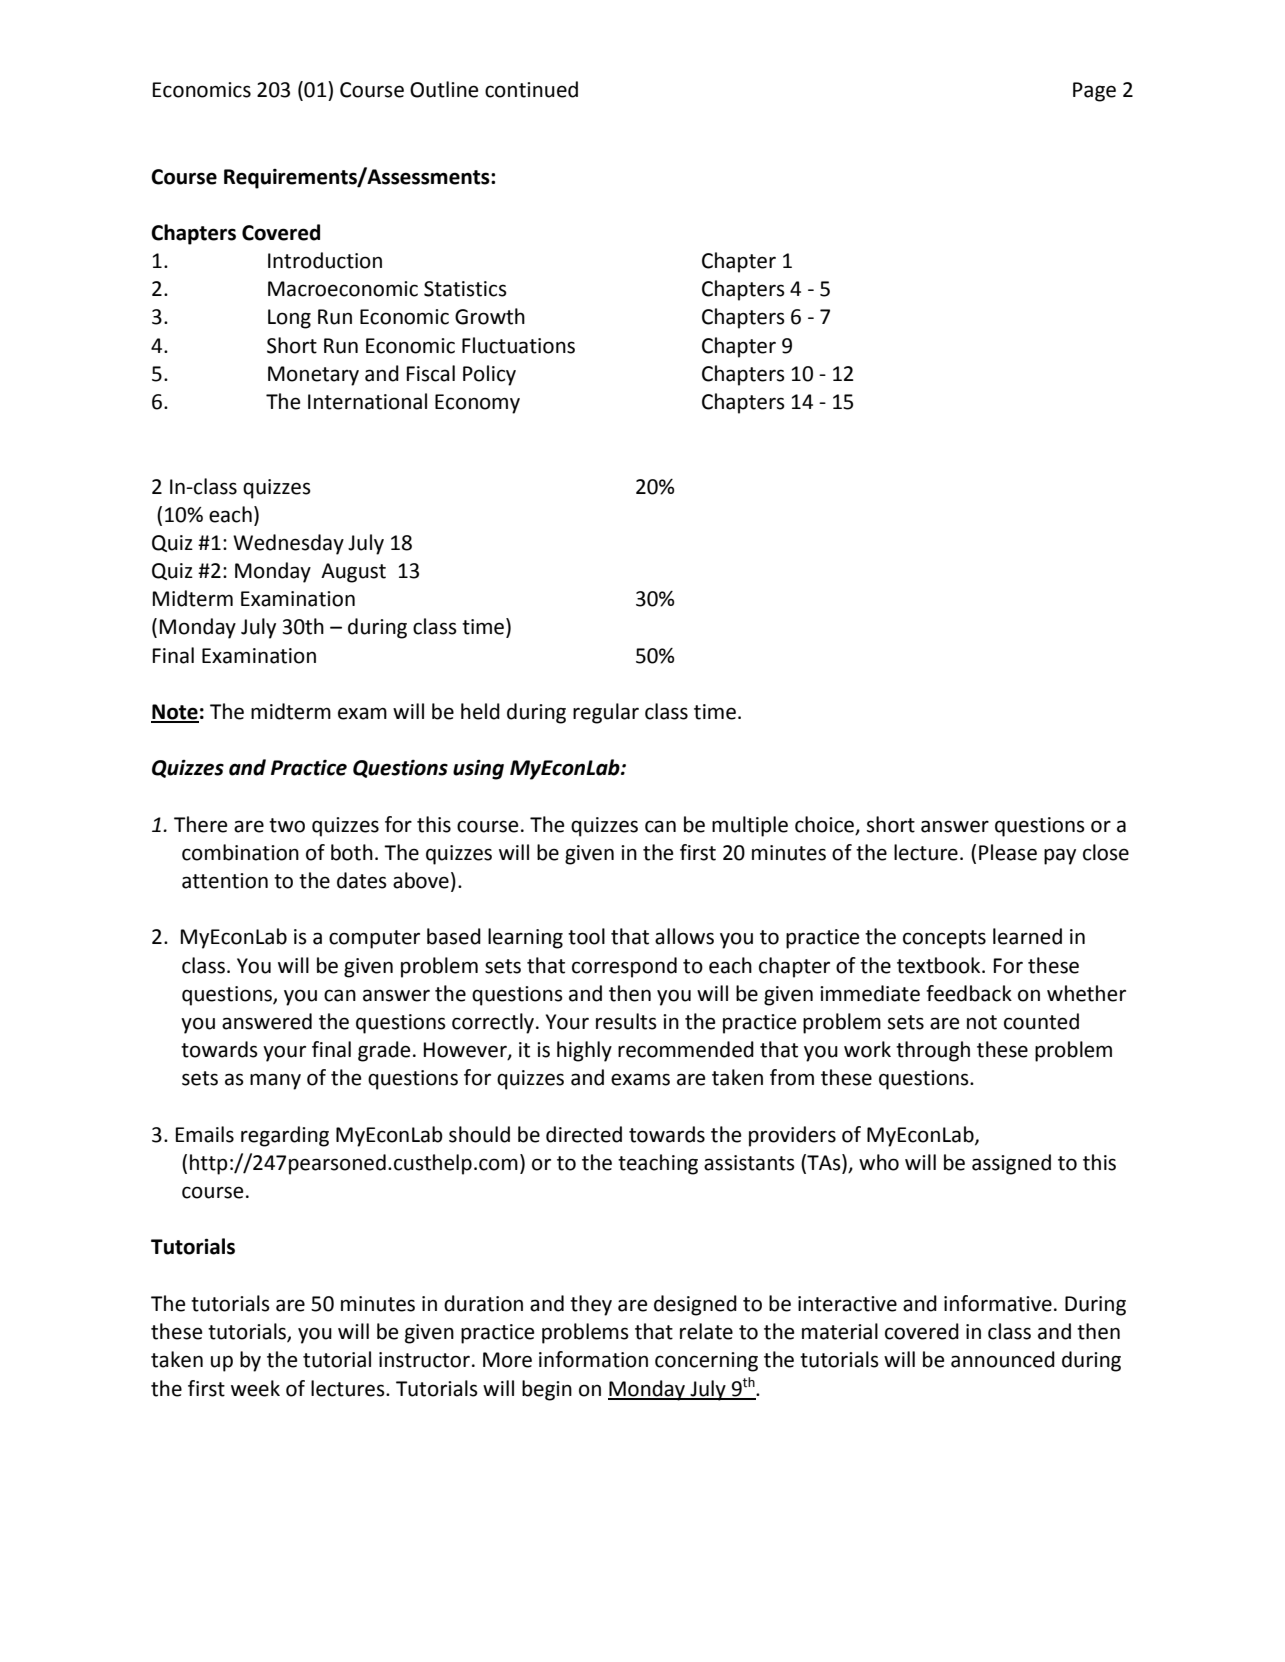 The width and height of the document is (1285, 1662). I want to click on Fluctuations, so click(518, 345).
